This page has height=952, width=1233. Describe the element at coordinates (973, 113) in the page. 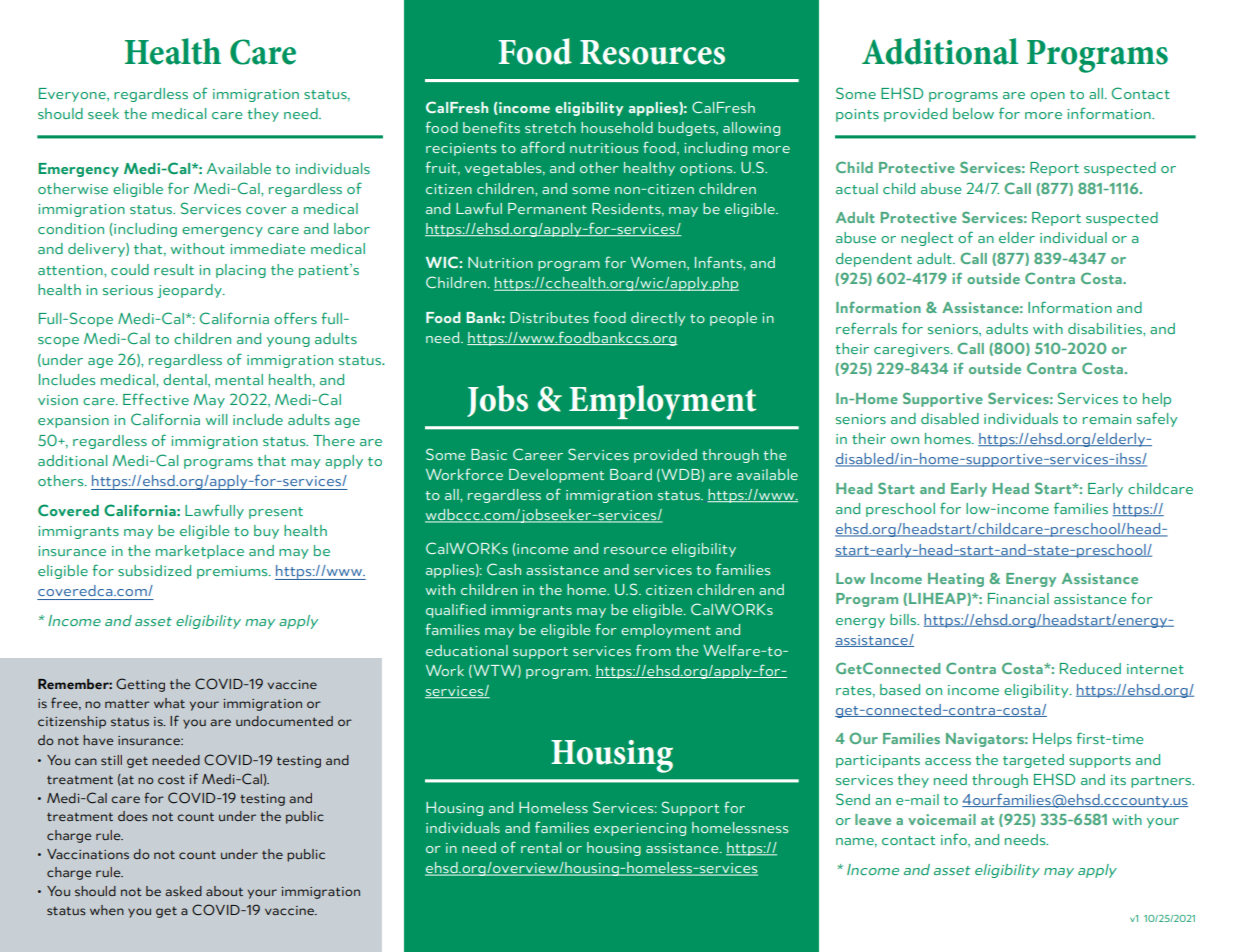

I see `below` at that location.
